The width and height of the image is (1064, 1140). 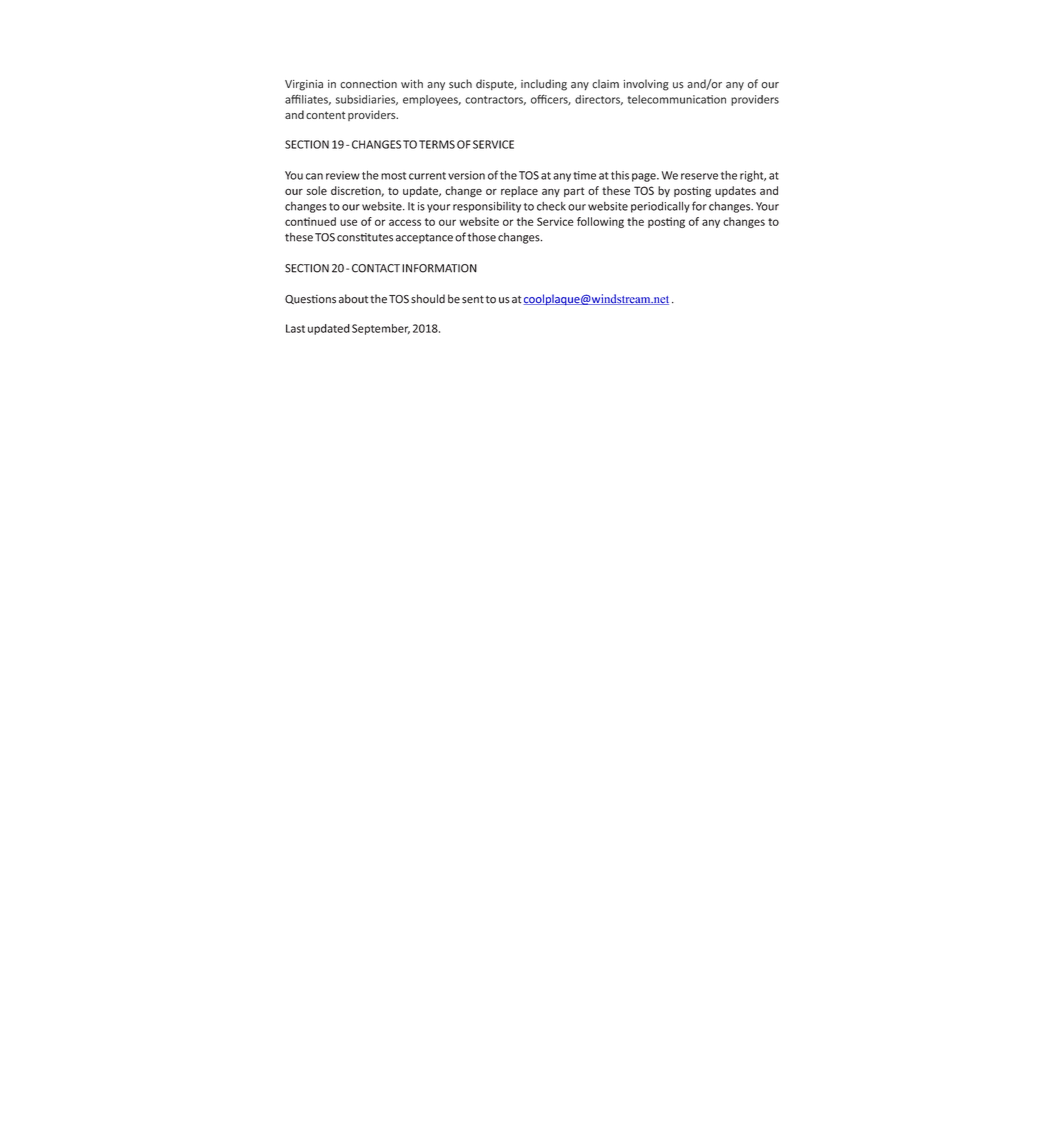 What do you see at coordinates (660, 207) in the image?
I see `periodically` at bounding box center [660, 207].
